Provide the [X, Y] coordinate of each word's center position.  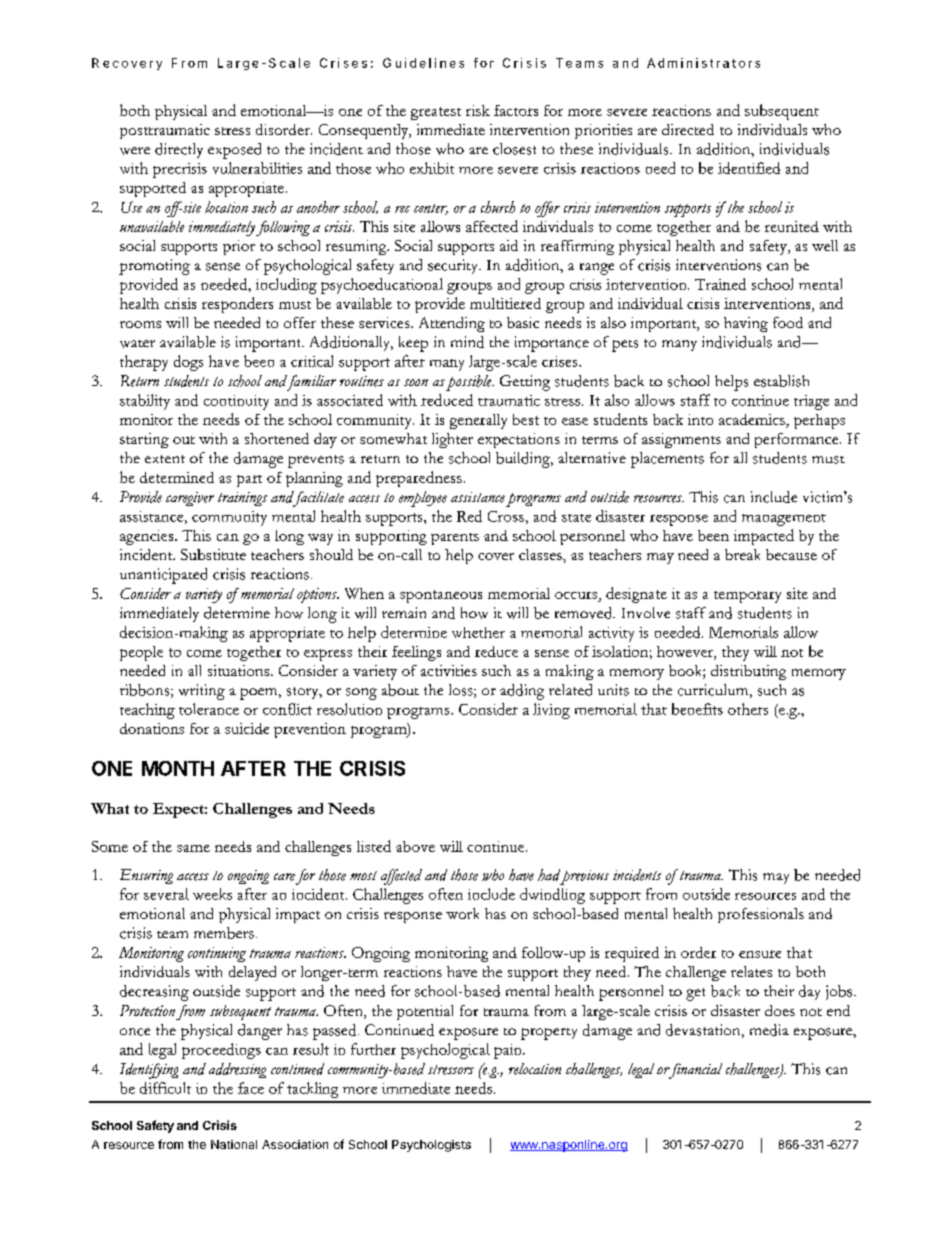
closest [514, 149]
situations [240, 670]
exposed [234, 151]
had [549, 875]
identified [749, 168]
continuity [236, 402]
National [234, 1144]
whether [478, 632]
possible [470, 383]
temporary [747, 597]
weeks [212, 894]
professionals [761, 915]
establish [781, 381]
